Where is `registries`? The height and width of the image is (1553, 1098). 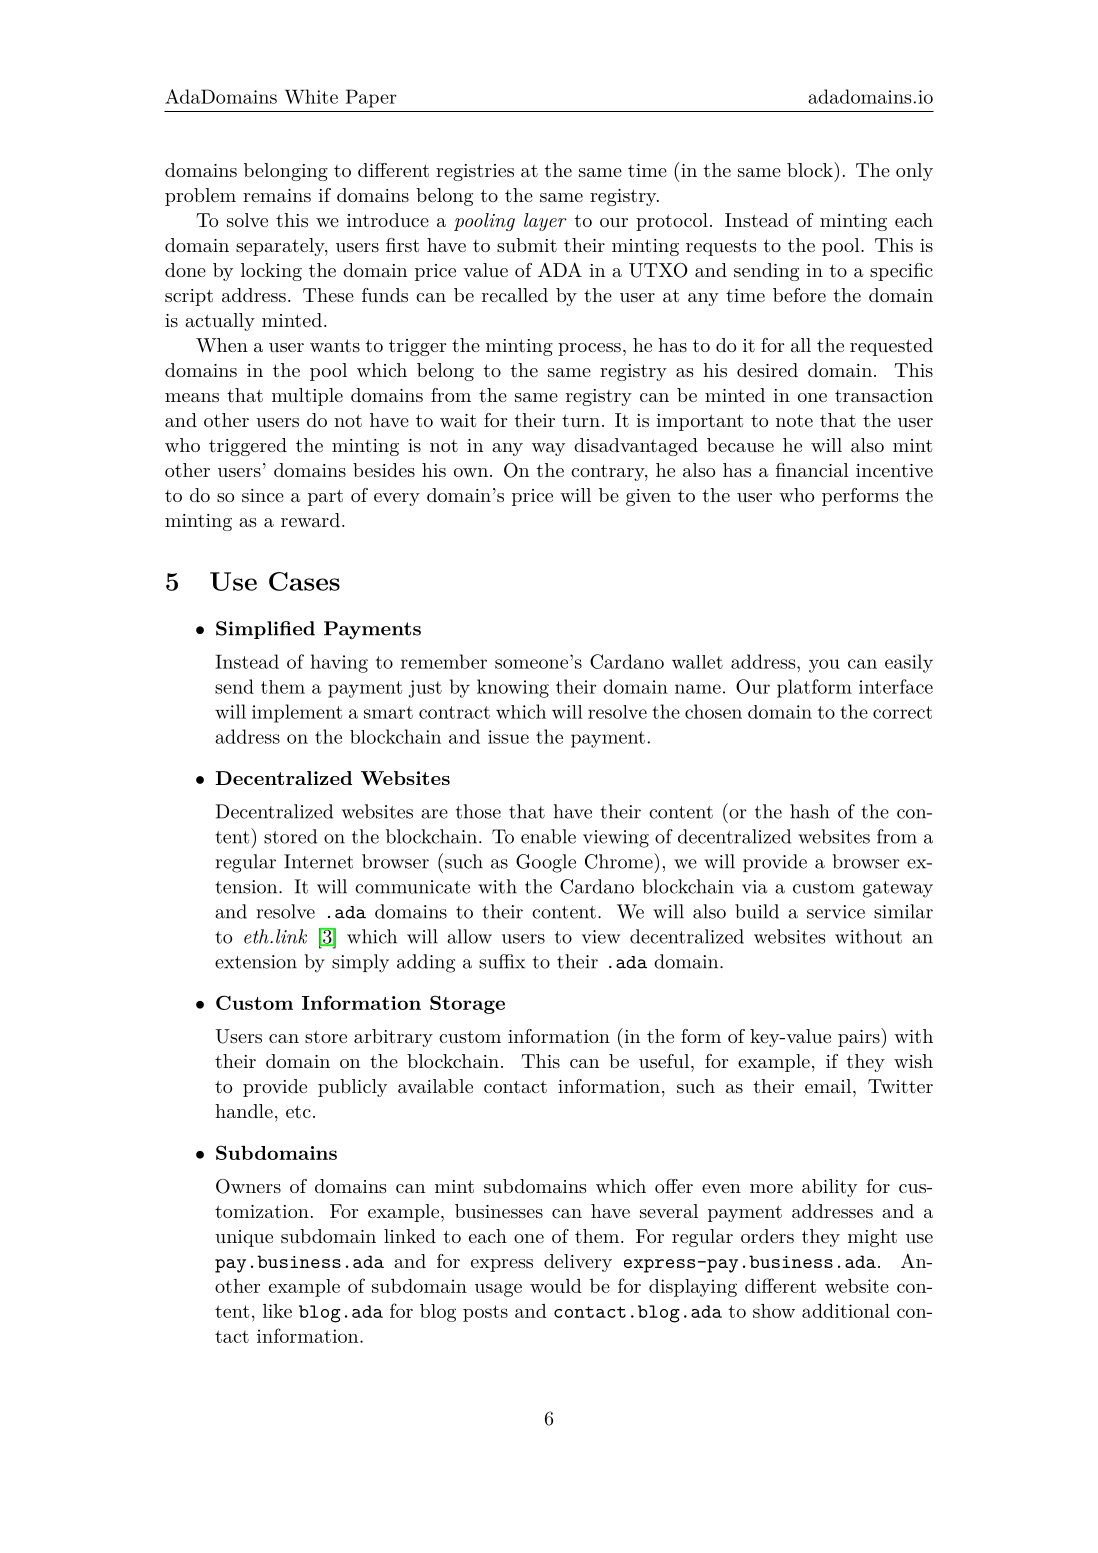
registries is located at coordinates (475, 172).
